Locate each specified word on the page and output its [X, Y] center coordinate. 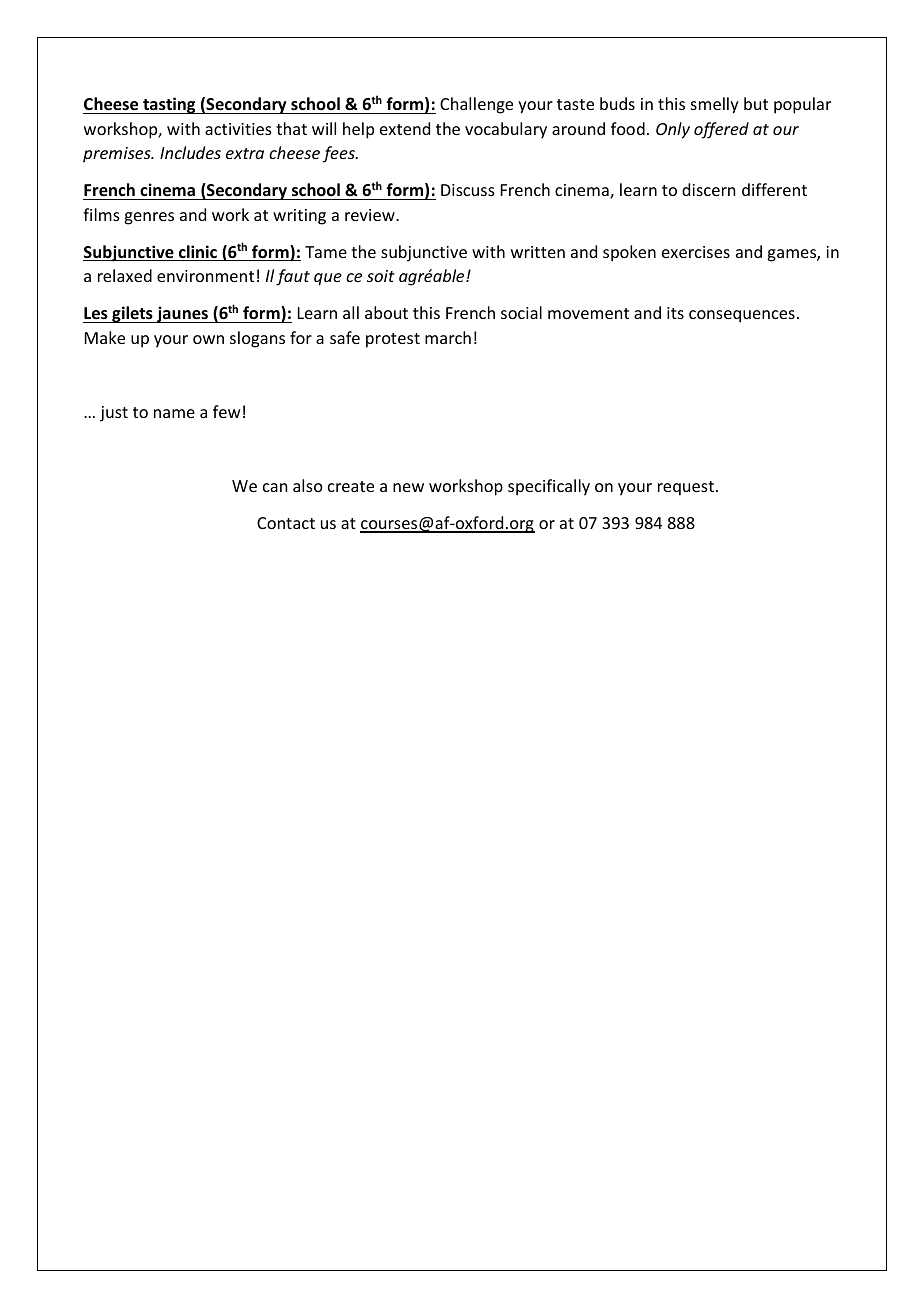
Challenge [476, 105]
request [687, 488]
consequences [742, 316]
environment [205, 276]
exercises [696, 252]
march [448, 337]
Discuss [468, 190]
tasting [169, 105]
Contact [286, 523]
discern [708, 189]
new [408, 487]
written [538, 252]
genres [149, 218]
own [208, 339]
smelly [715, 105]
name [174, 413]
